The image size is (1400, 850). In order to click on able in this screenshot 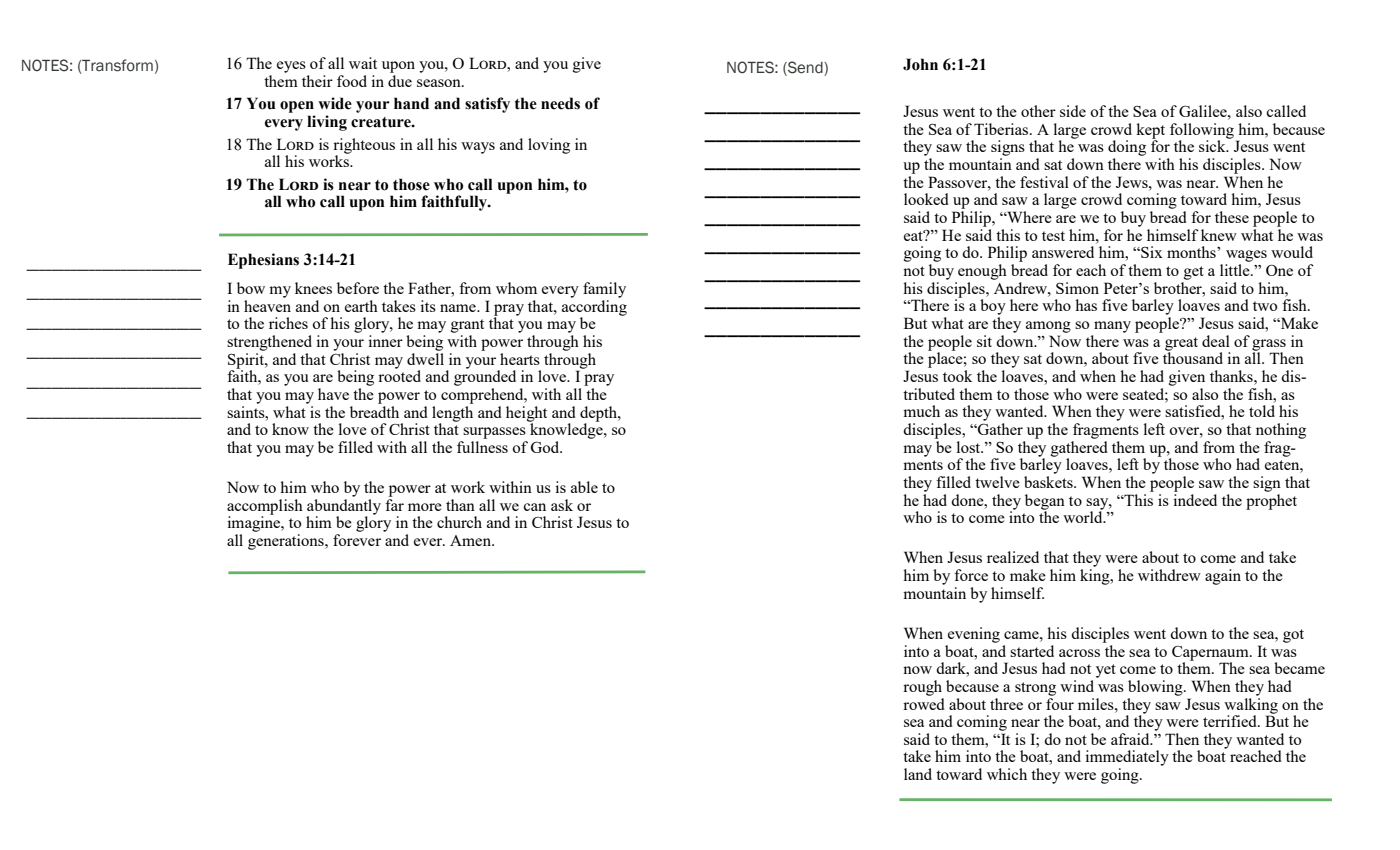, I will do `click(584, 487)`.
